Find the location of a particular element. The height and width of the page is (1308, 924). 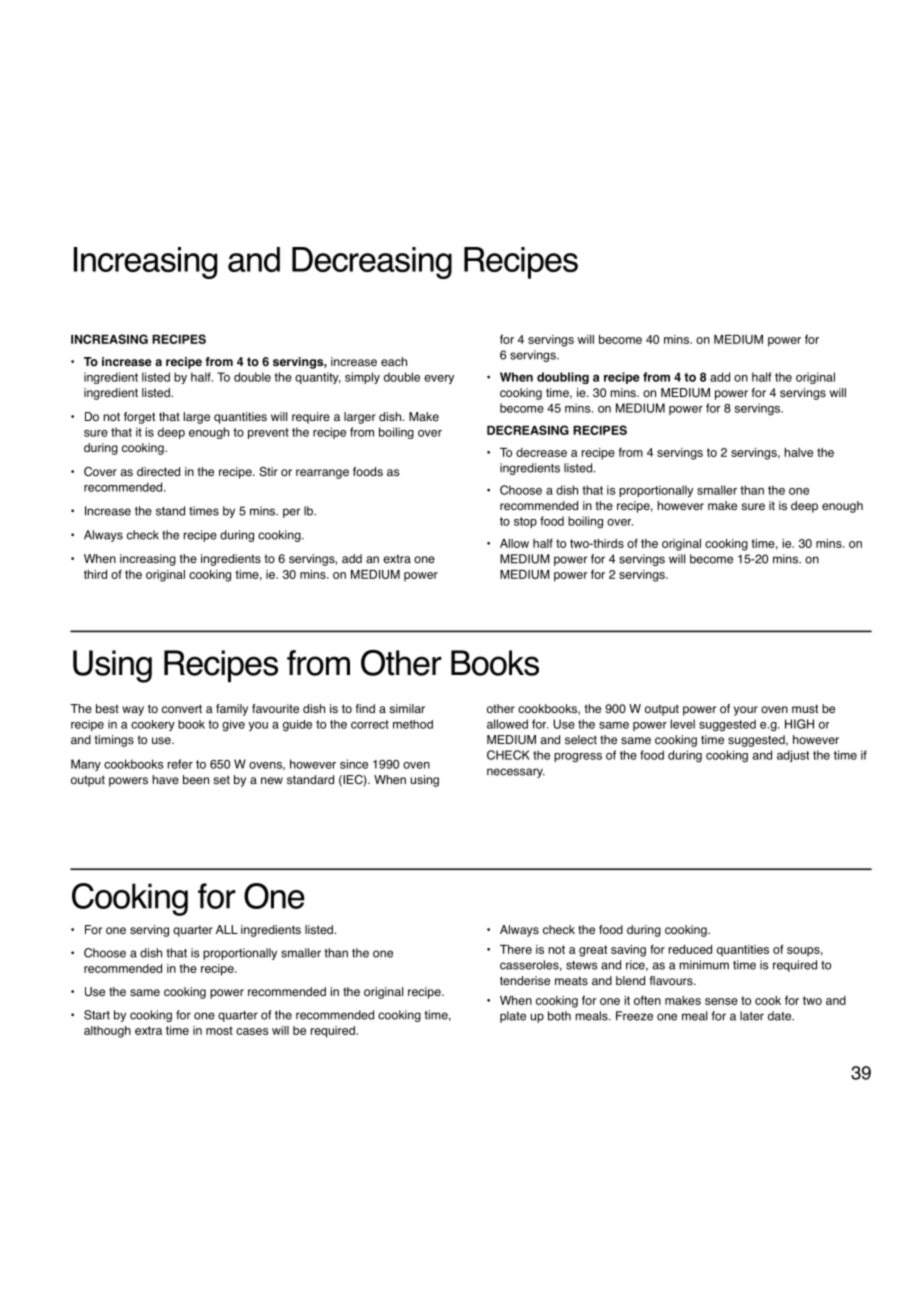

doubling is located at coordinates (563, 378).
